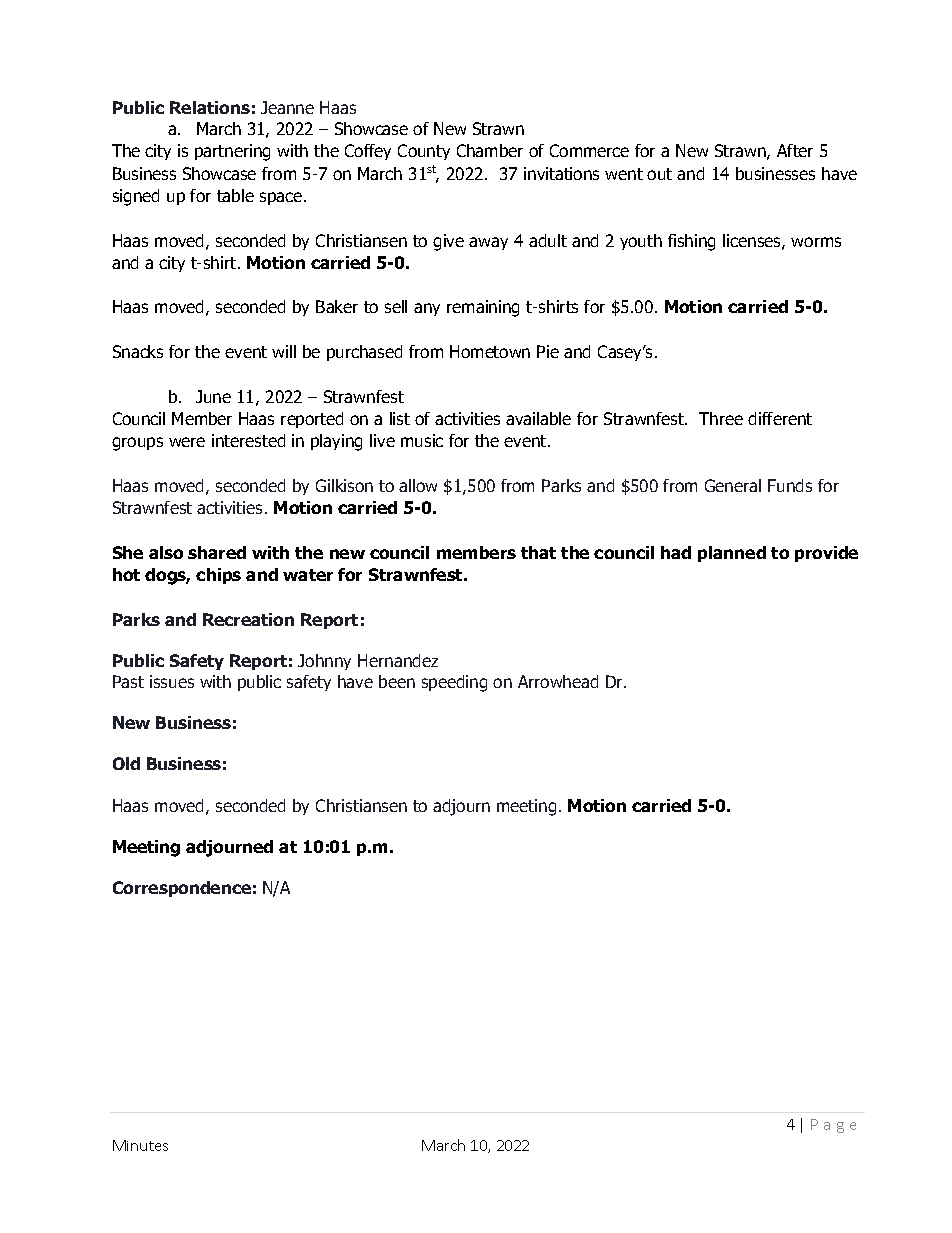  What do you see at coordinates (140, 1145) in the page?
I see `Minutes` at bounding box center [140, 1145].
